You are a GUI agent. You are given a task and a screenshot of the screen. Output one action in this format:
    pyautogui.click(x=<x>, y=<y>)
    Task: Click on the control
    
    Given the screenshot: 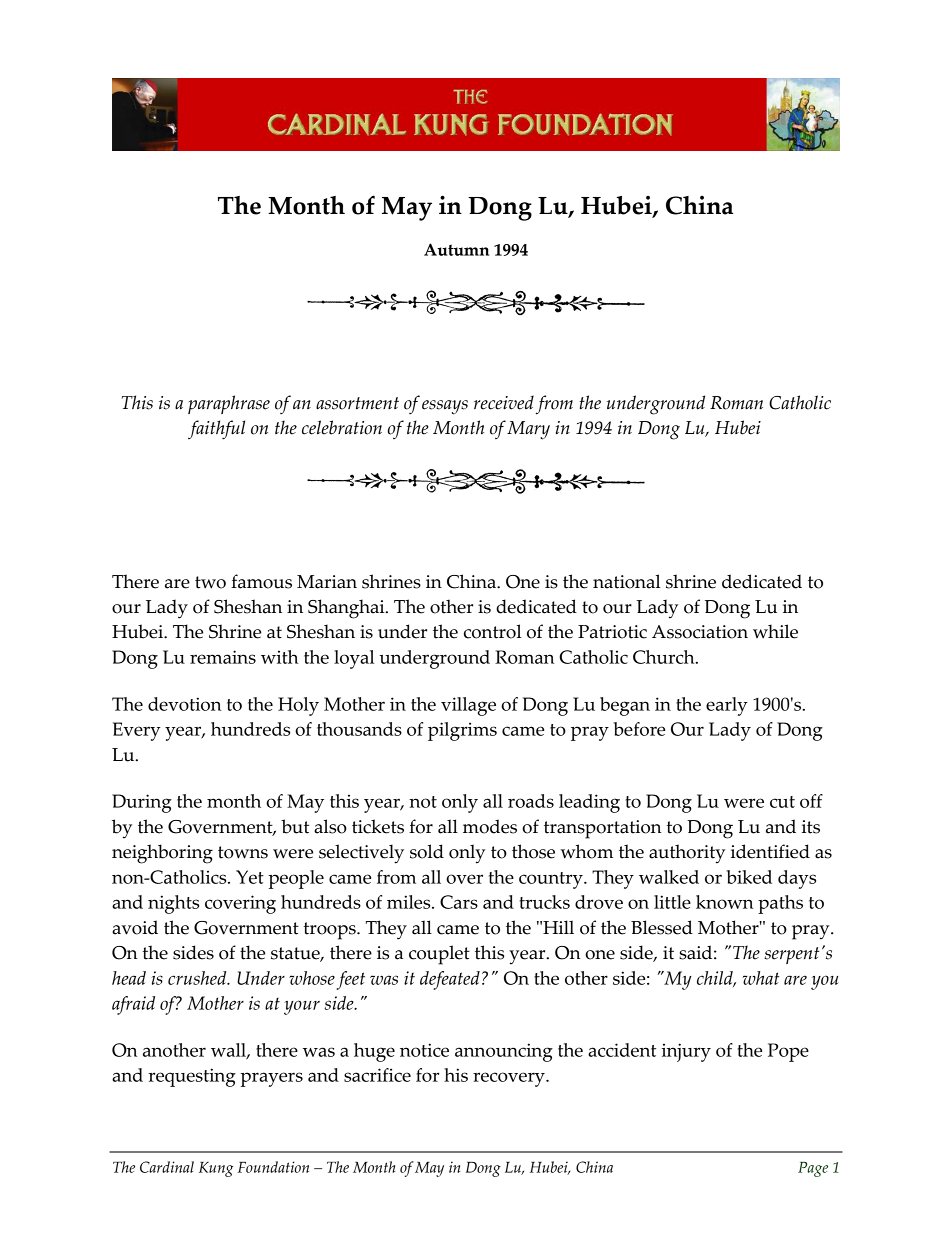 What is the action you would take?
    pyautogui.click(x=493, y=631)
